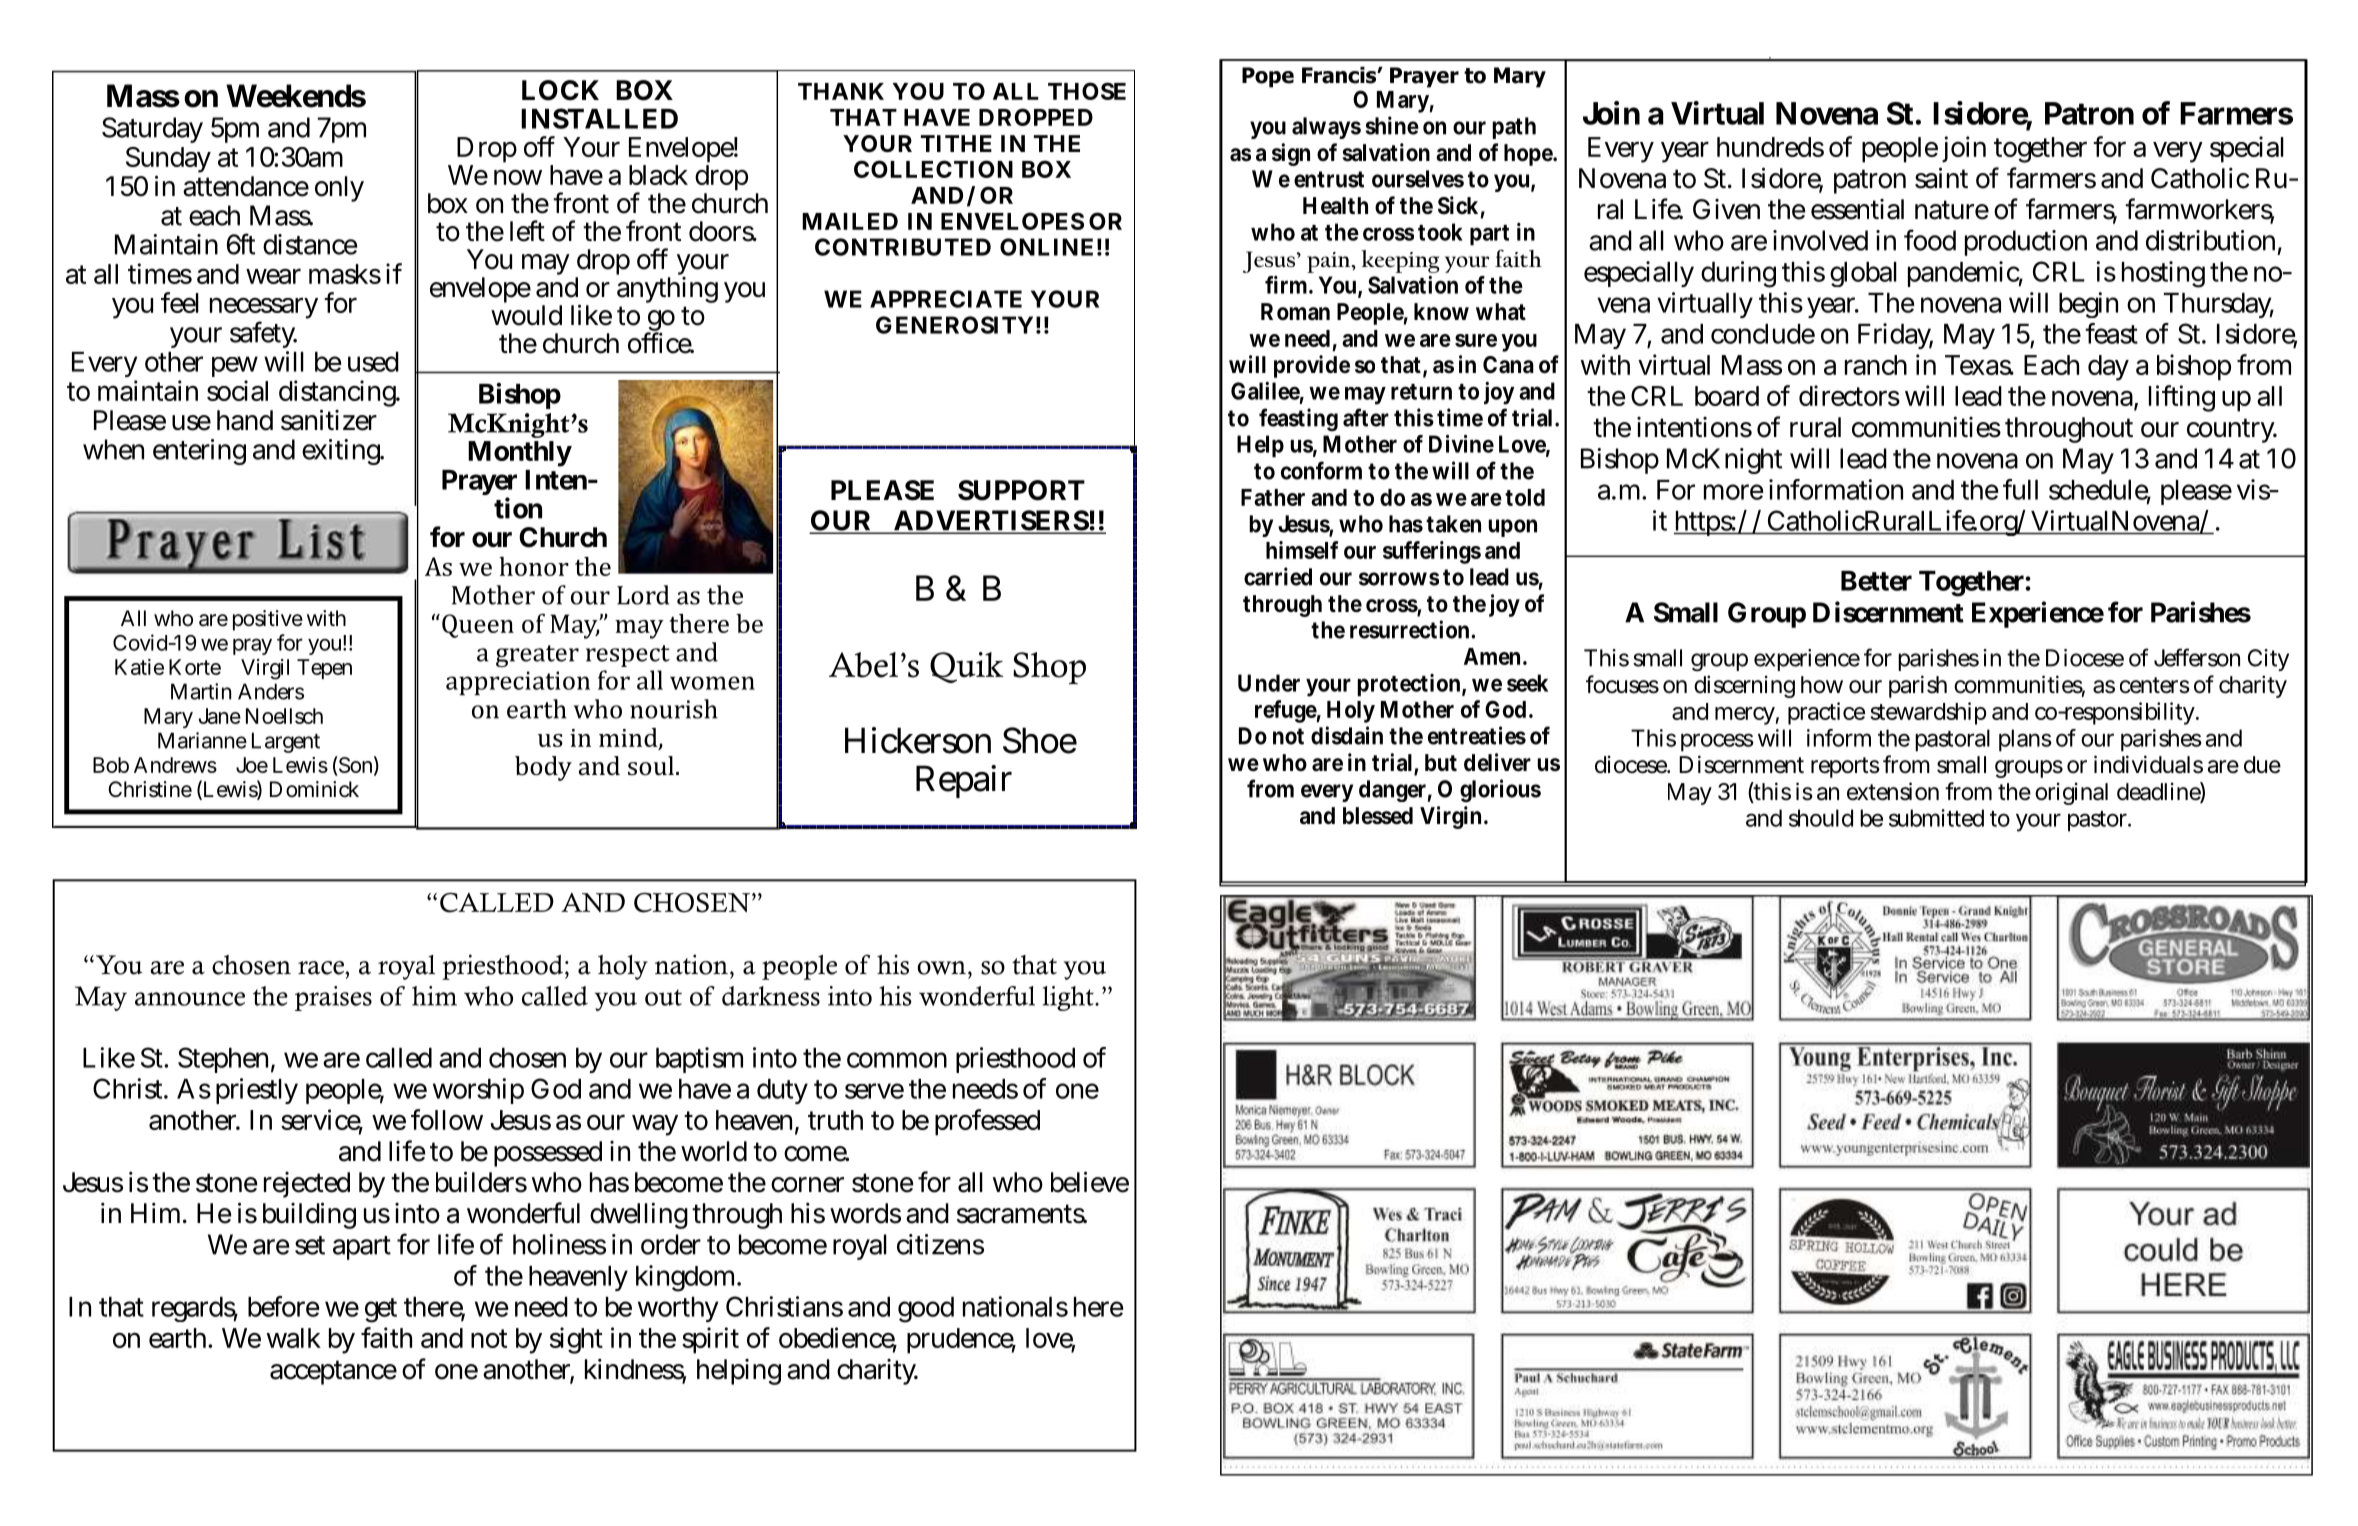 This image has height=1526, width=2358. What do you see at coordinates (1941, 178) in the image?
I see `saint` at bounding box center [1941, 178].
